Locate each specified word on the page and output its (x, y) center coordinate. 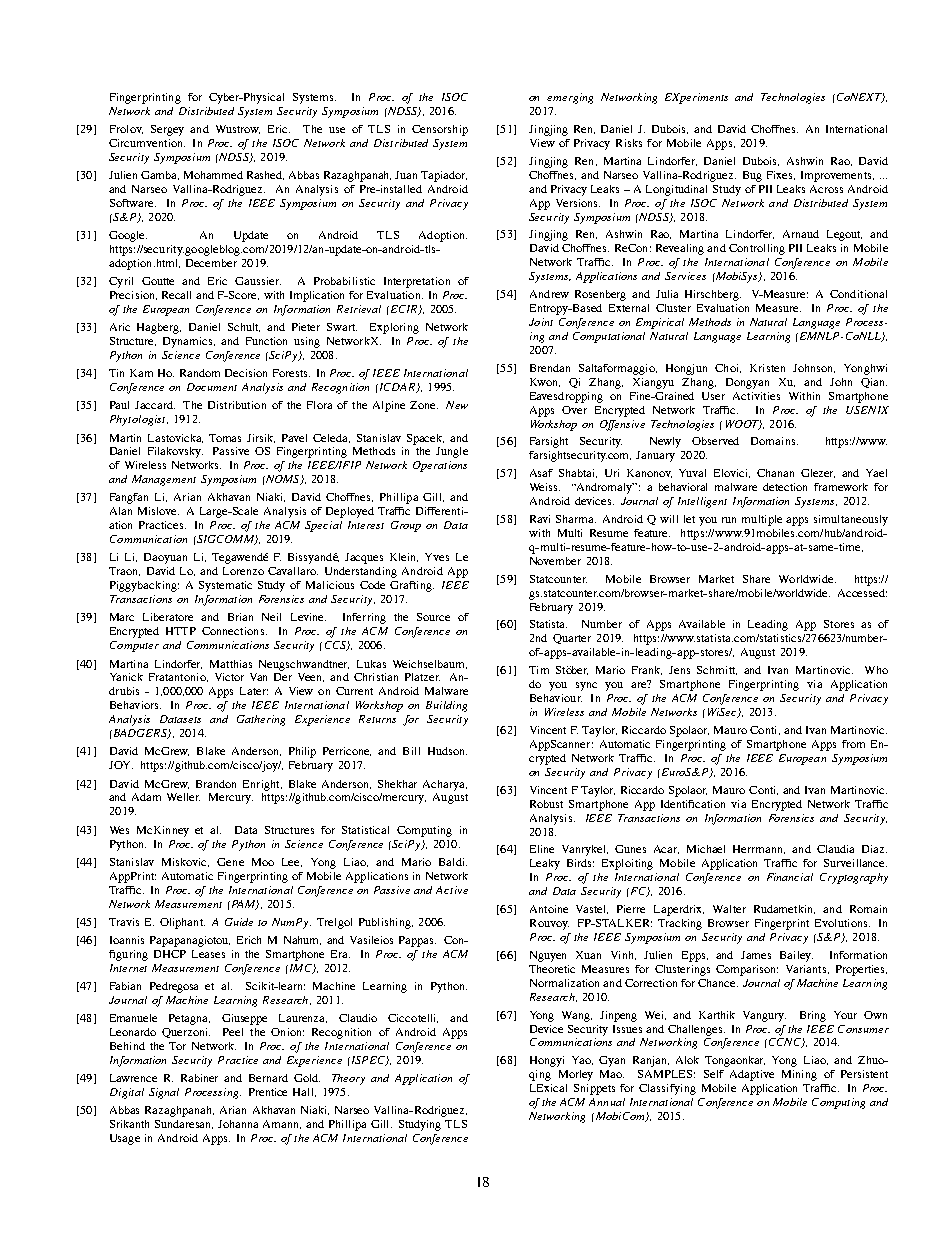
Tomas (225, 438)
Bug (752, 176)
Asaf (541, 473)
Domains (774, 441)
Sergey (167, 130)
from (853, 744)
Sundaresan (184, 1124)
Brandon (216, 784)
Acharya (445, 785)
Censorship (440, 130)
